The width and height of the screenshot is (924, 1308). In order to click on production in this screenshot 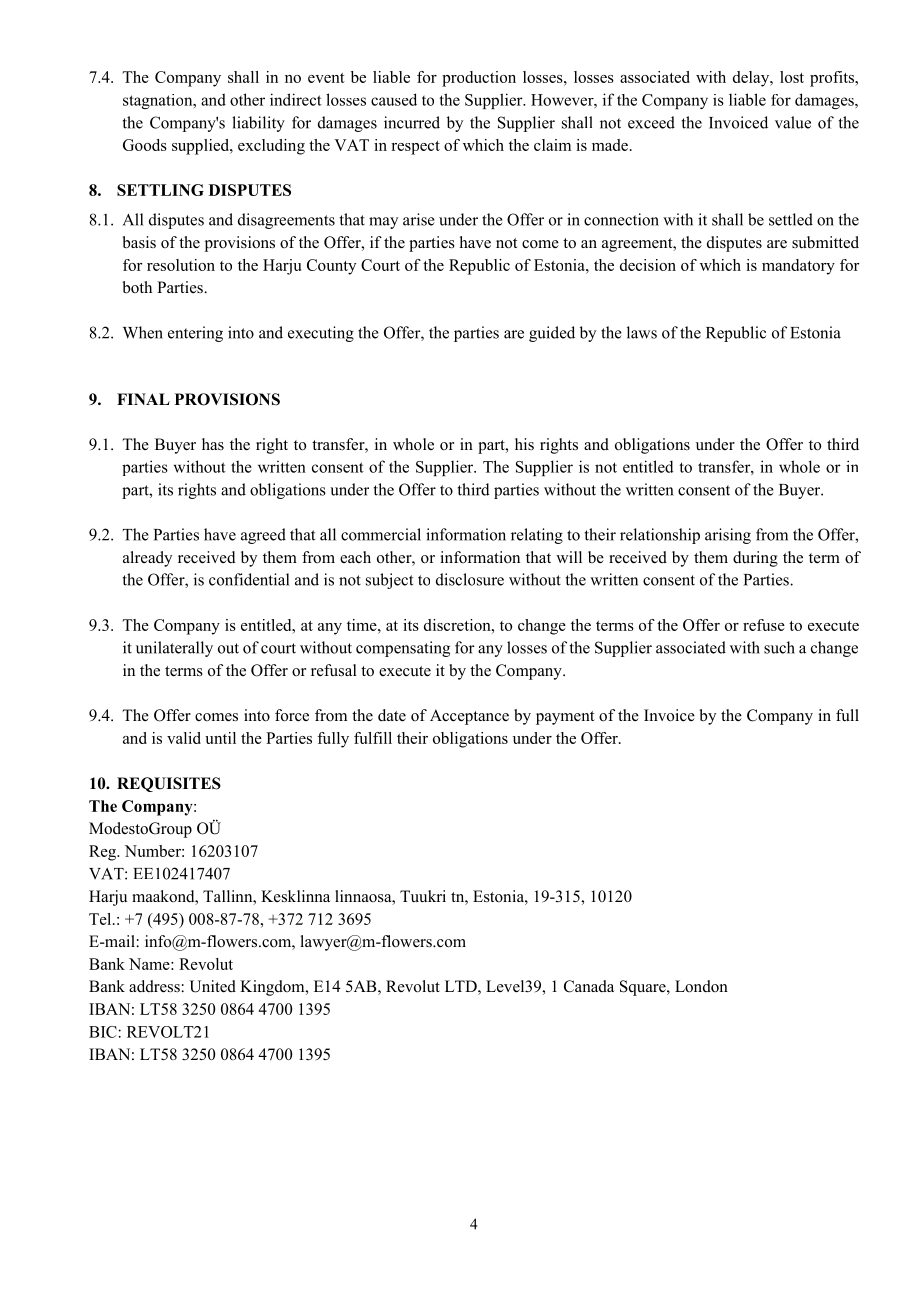, I will do `click(479, 79)`.
